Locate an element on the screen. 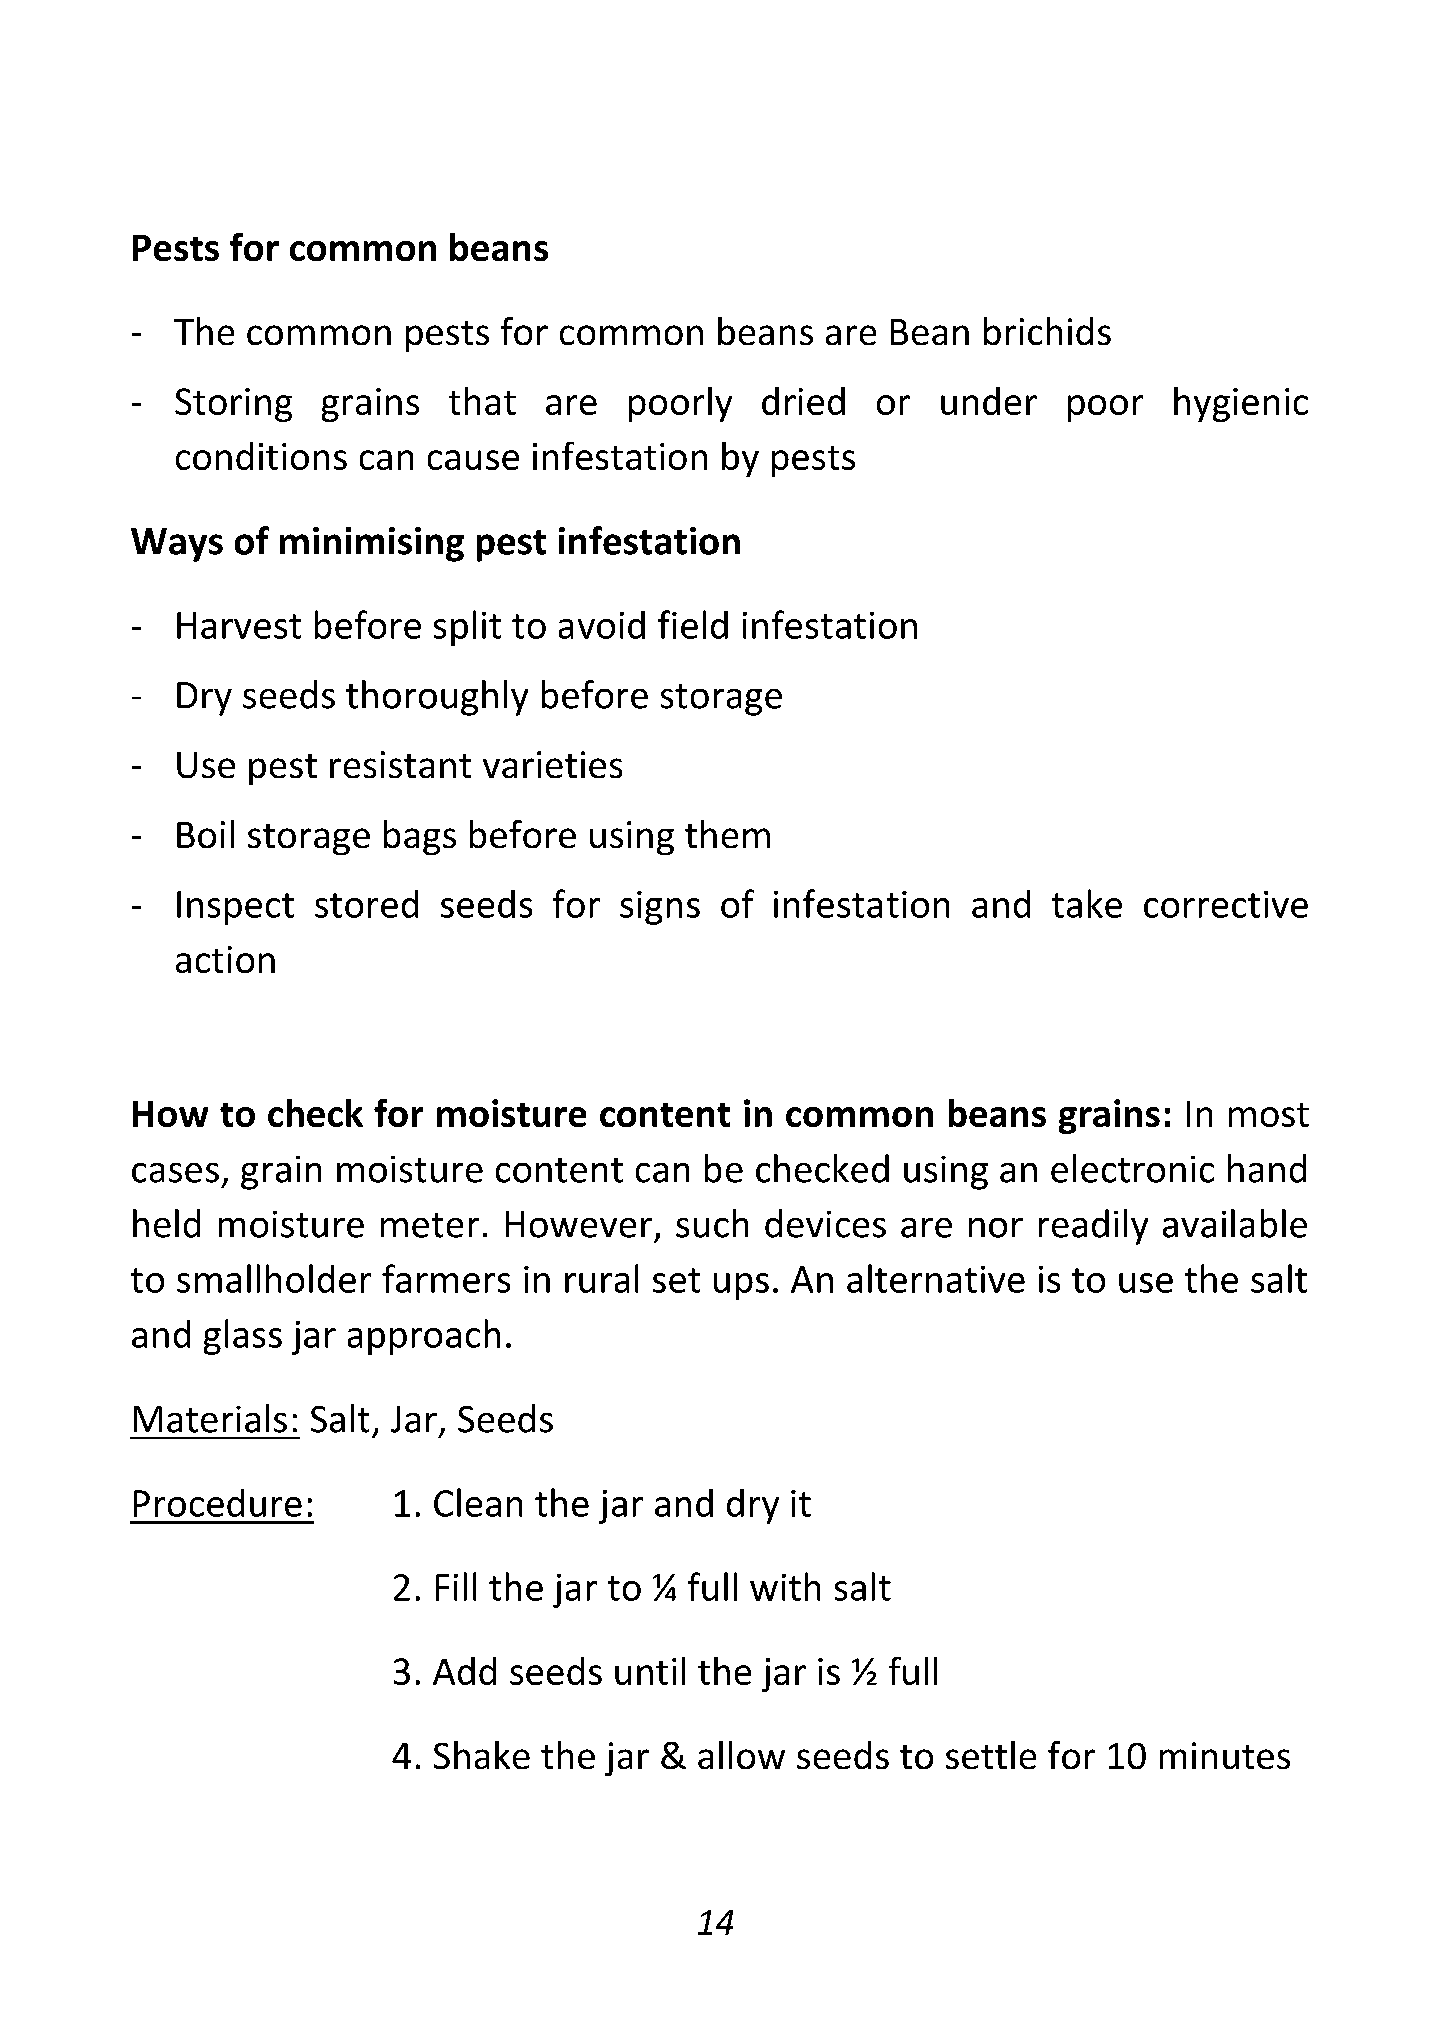 The width and height of the screenshot is (1440, 2037). hygienic is located at coordinates (1241, 404).
